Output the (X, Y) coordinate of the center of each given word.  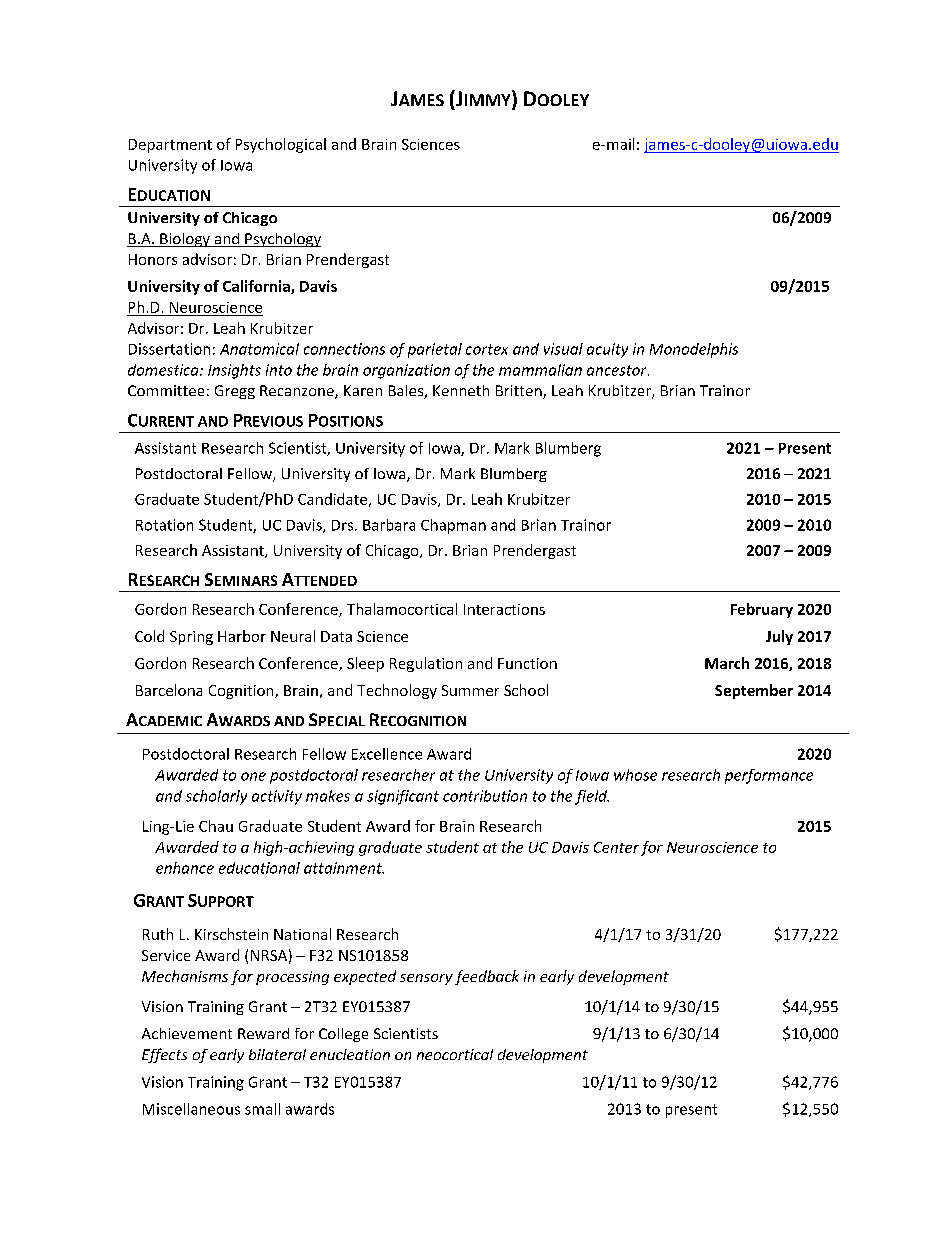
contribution (485, 796)
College (343, 1035)
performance (769, 776)
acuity (607, 350)
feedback (487, 977)
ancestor (618, 370)
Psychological (281, 145)
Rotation (164, 525)
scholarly (216, 797)
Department (170, 146)
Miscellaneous (191, 1109)
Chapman (453, 526)
